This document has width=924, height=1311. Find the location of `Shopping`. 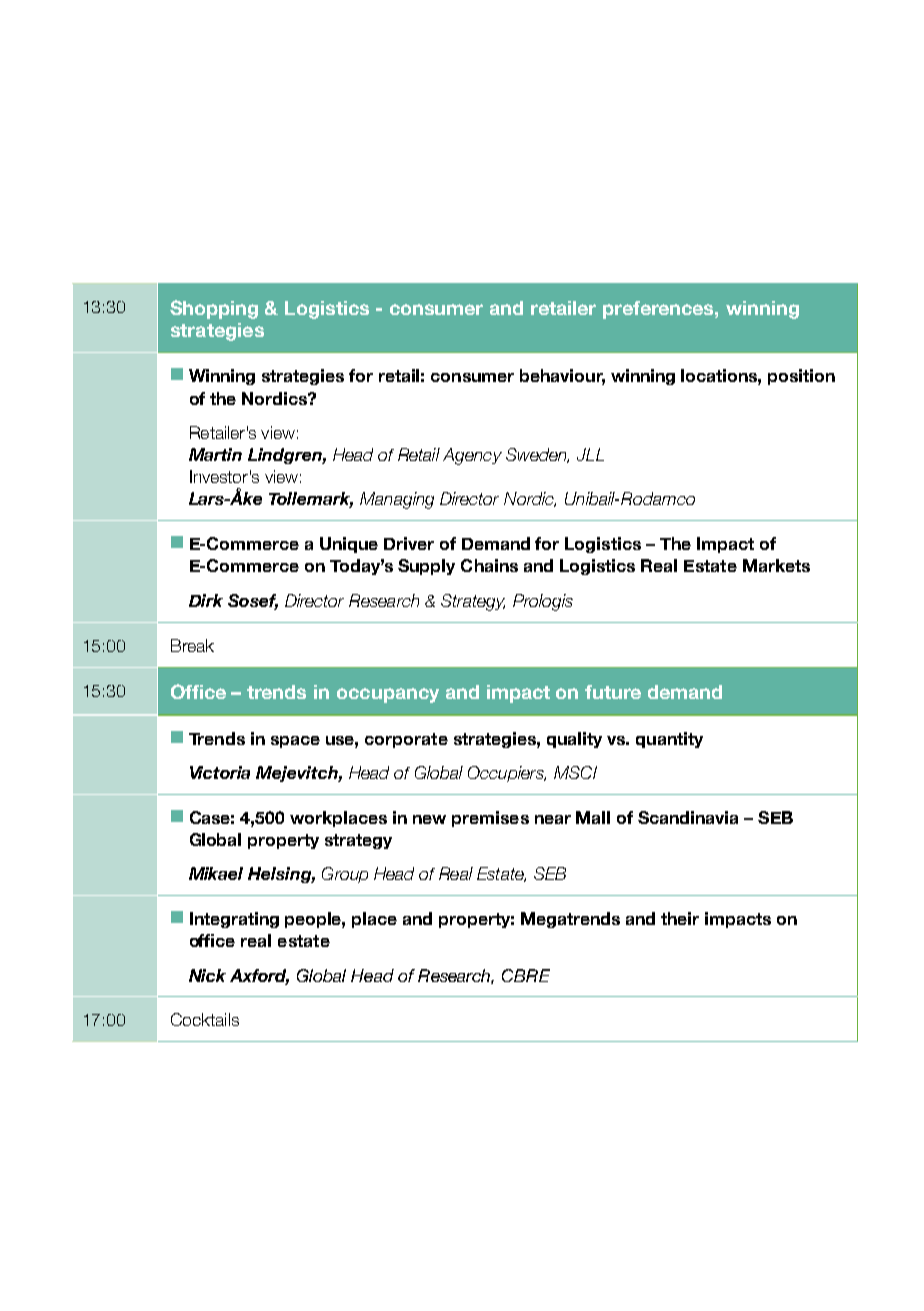

Shopping is located at coordinates (214, 309).
